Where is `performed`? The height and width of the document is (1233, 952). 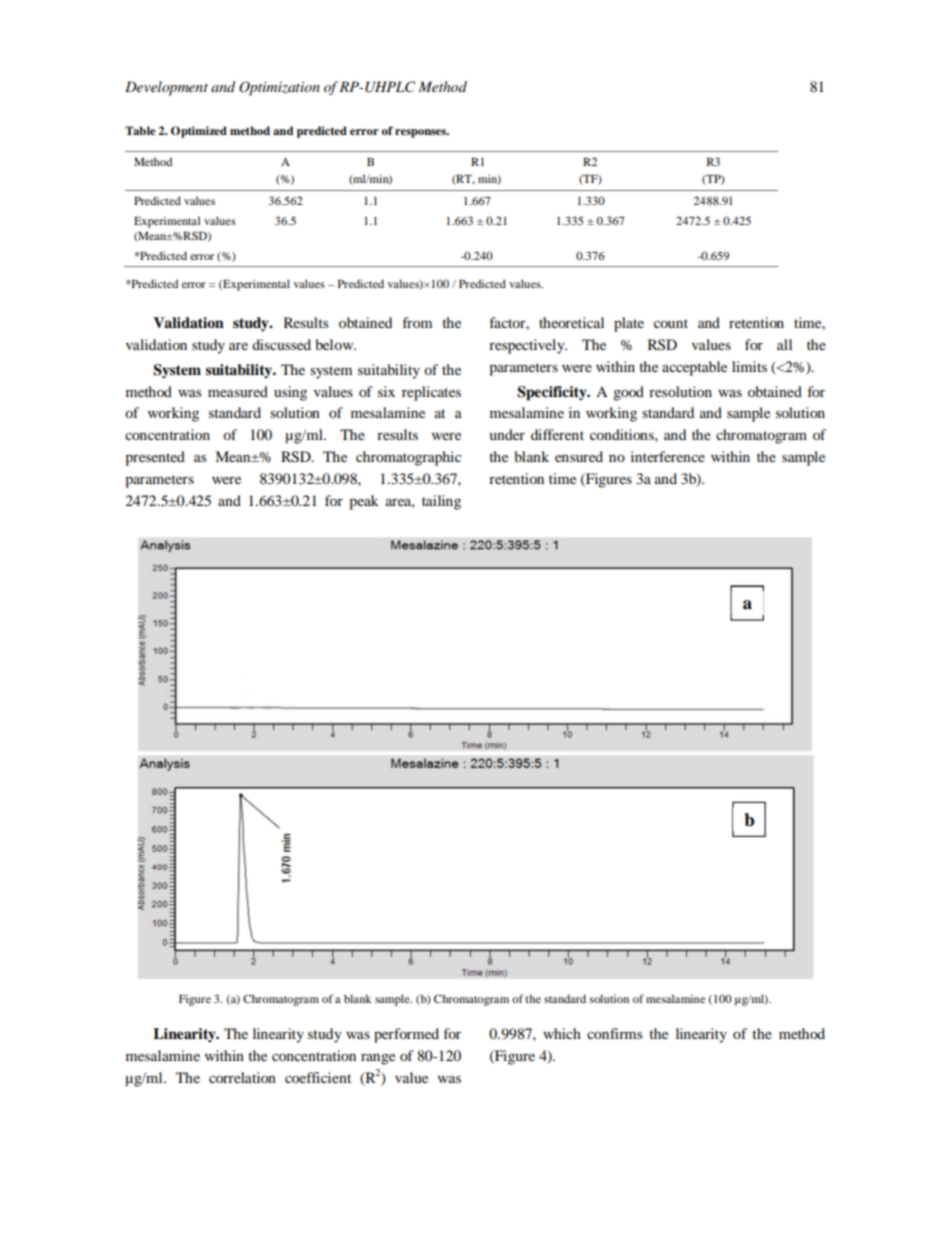 performed is located at coordinates (406, 1035).
